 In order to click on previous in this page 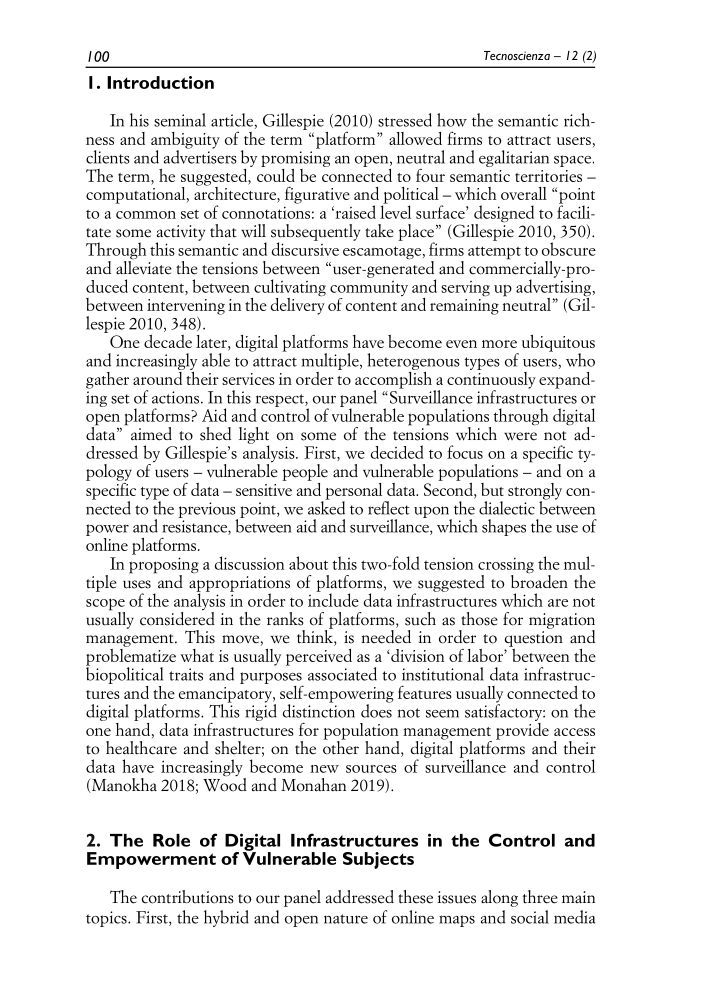, I will do `click(208, 511)`.
